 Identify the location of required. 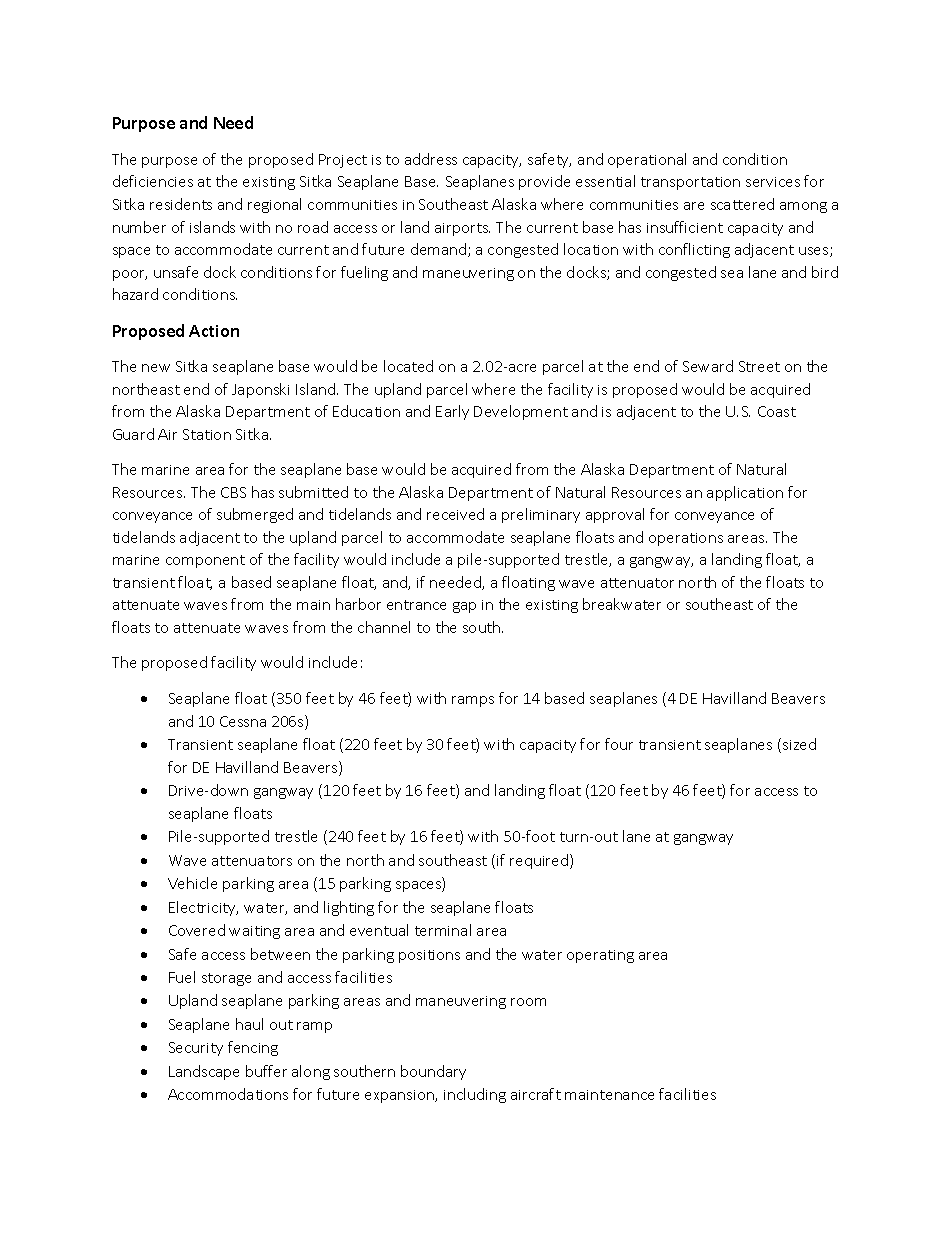
(540, 861).
